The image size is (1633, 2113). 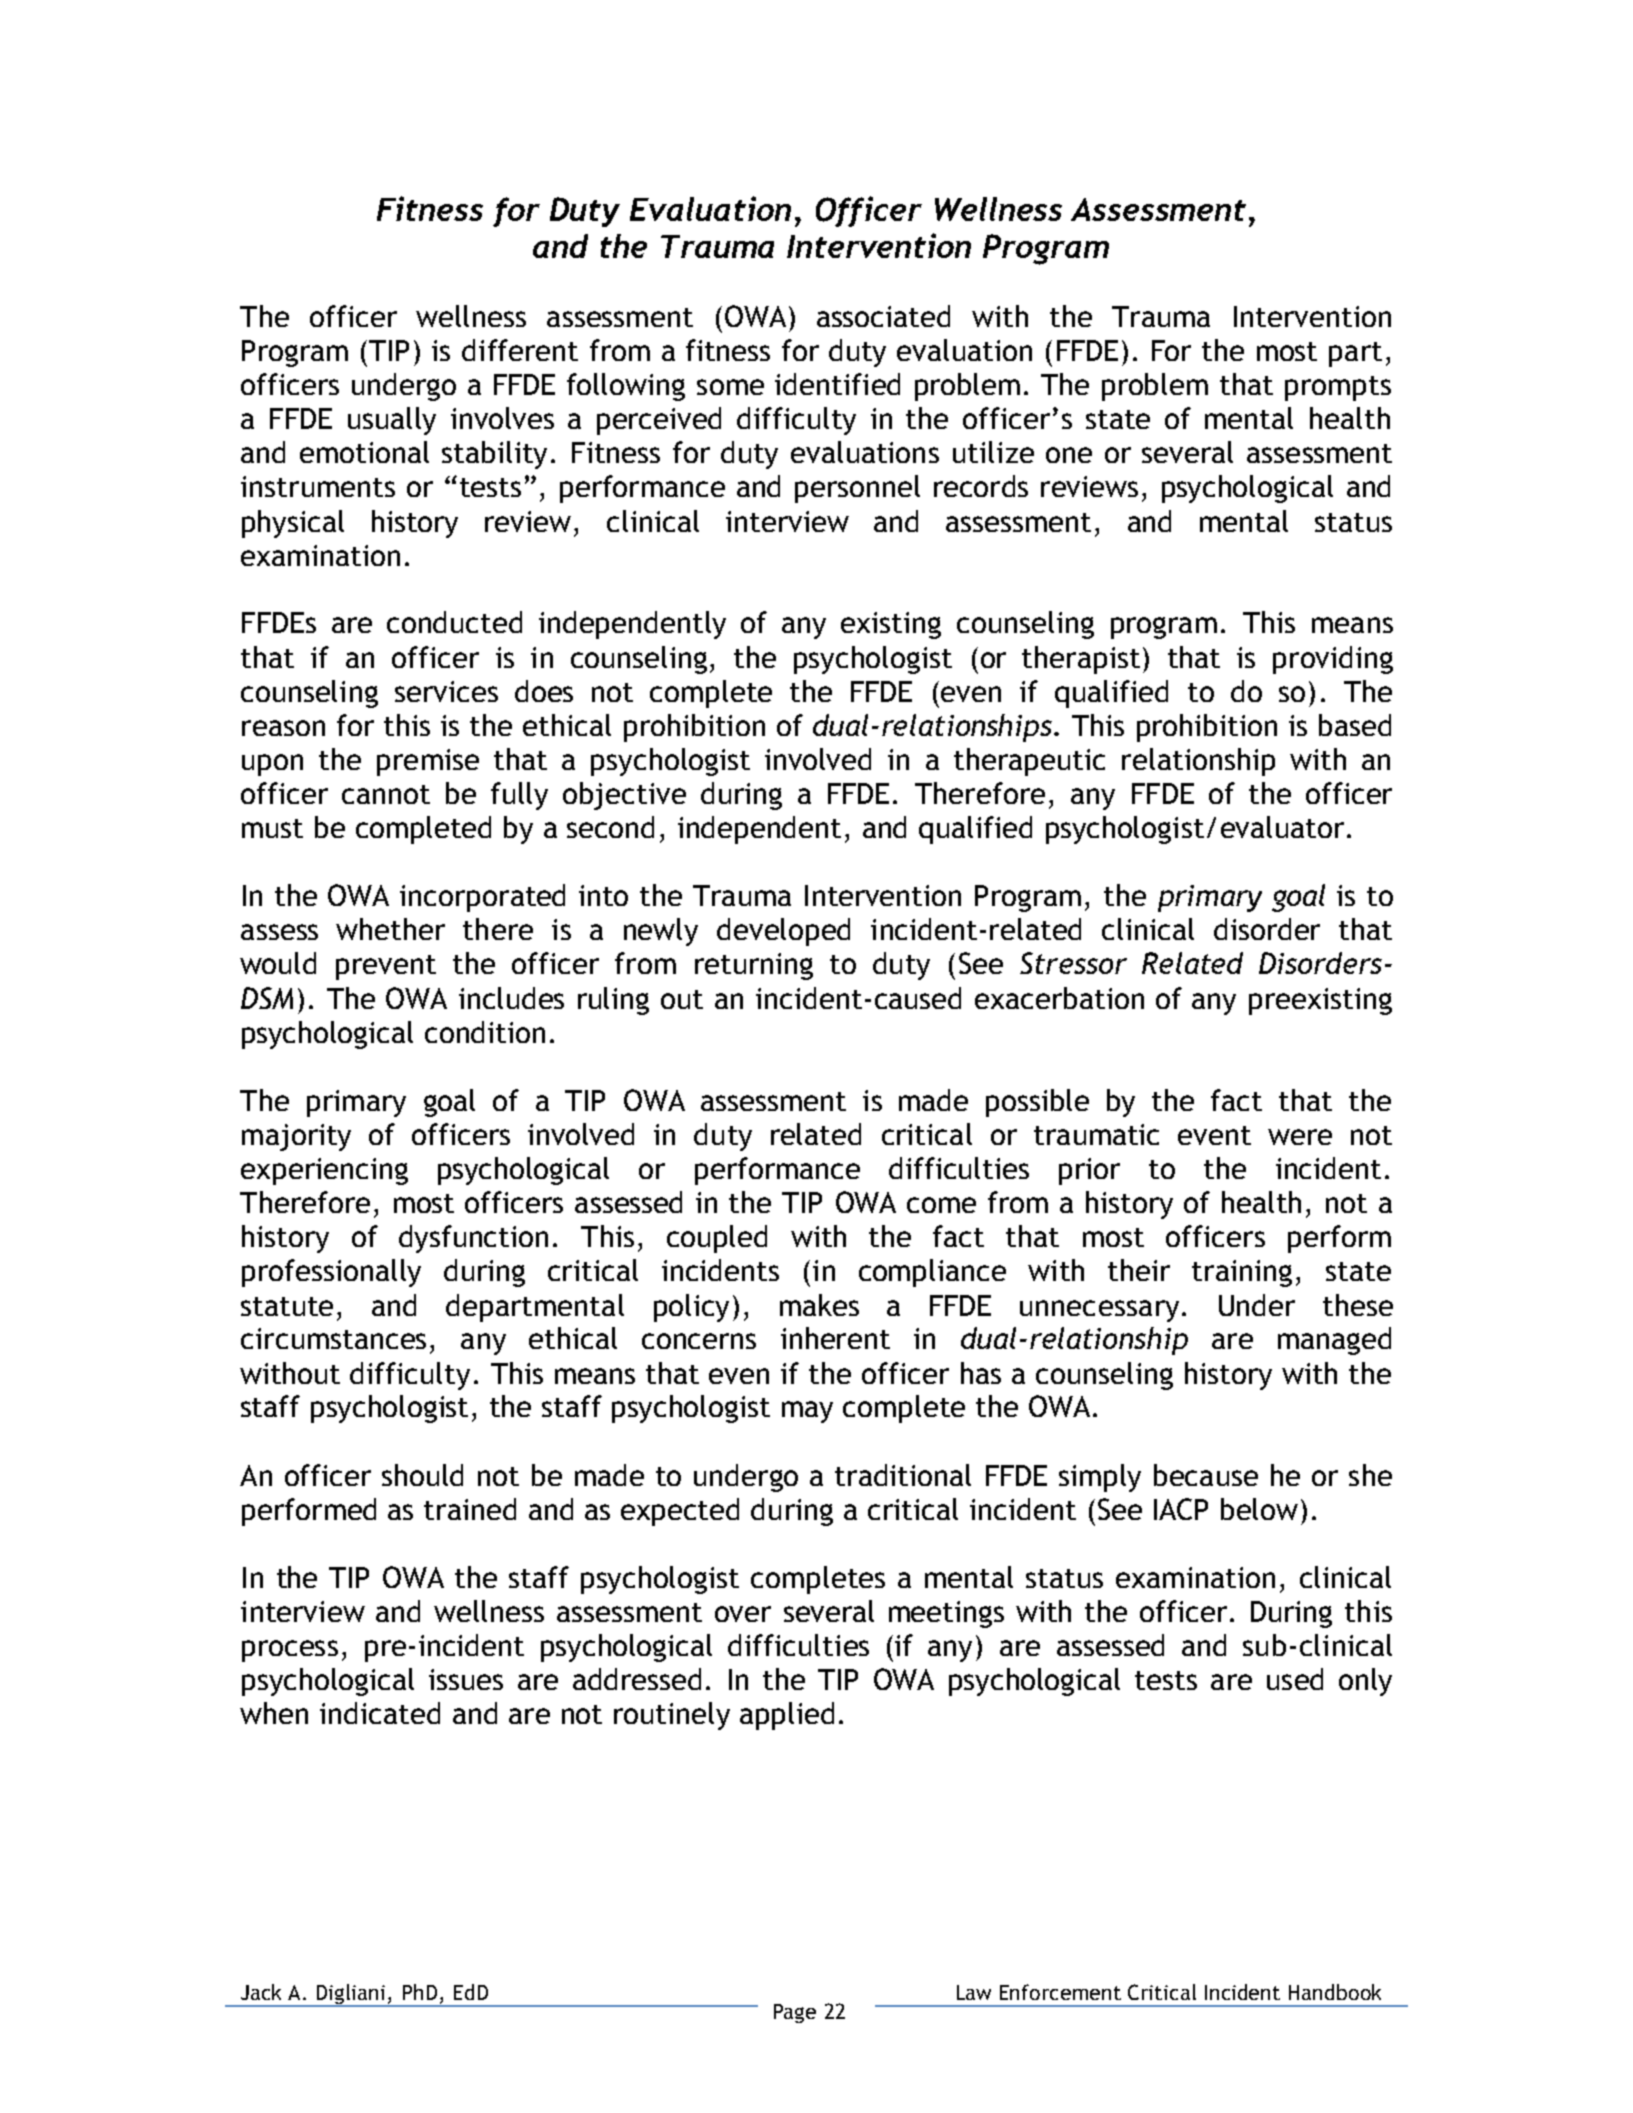 I want to click on because, so click(x=1206, y=1475).
